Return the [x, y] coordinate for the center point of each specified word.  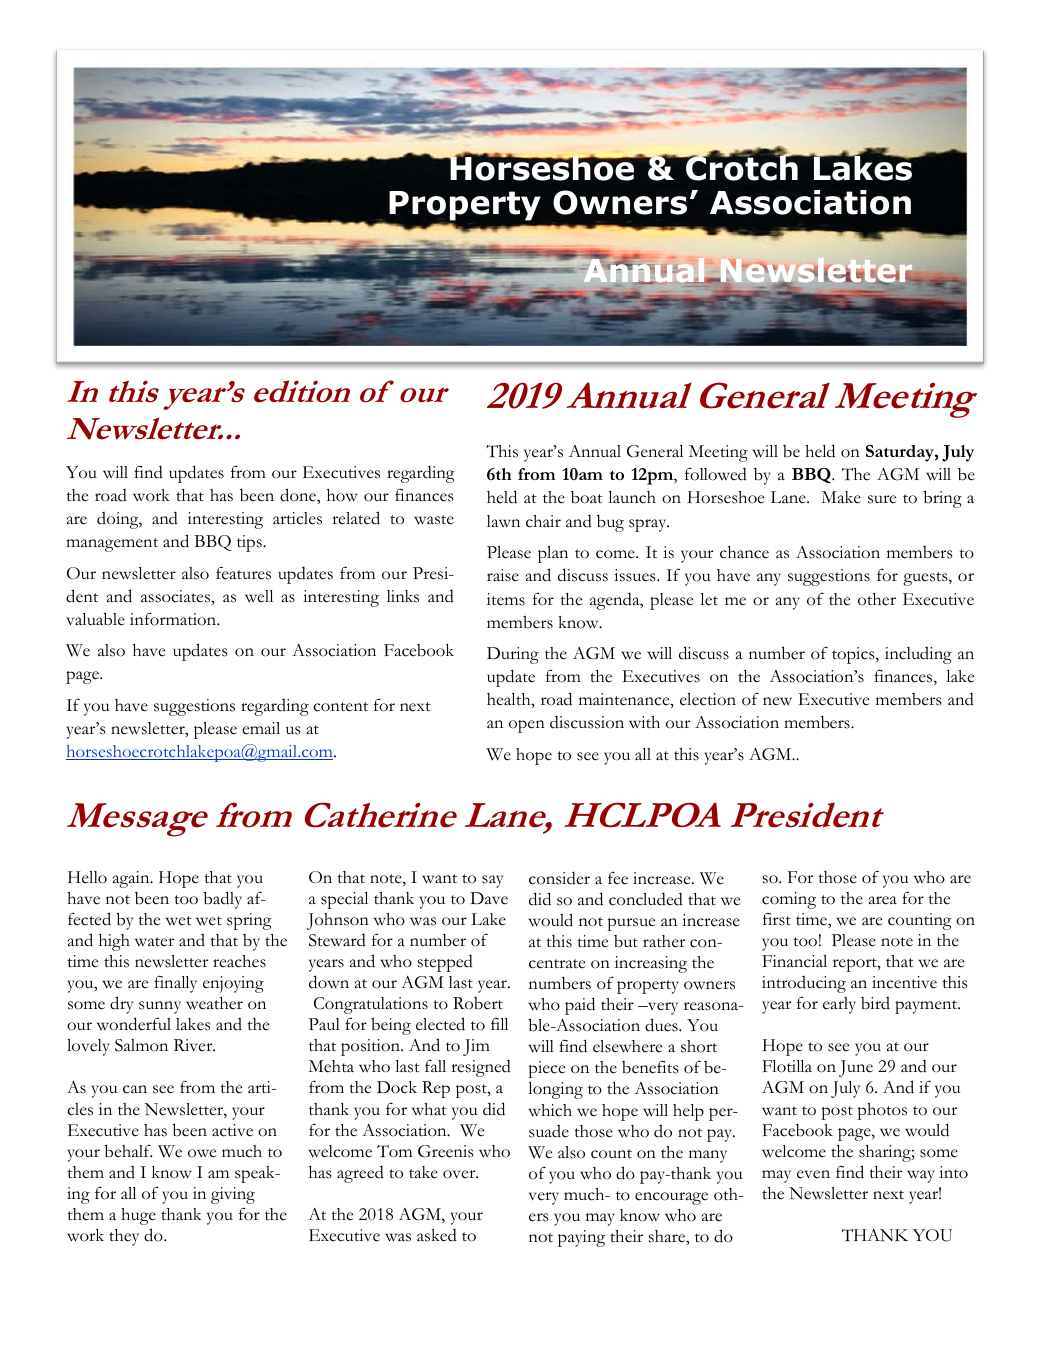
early [839, 1005]
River [194, 1045]
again [132, 879]
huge [138, 1216]
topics [854, 655]
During [513, 655]
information [174, 619]
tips [250, 543]
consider [559, 878]
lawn [503, 521]
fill [499, 1024]
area [883, 900]
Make [841, 497]
